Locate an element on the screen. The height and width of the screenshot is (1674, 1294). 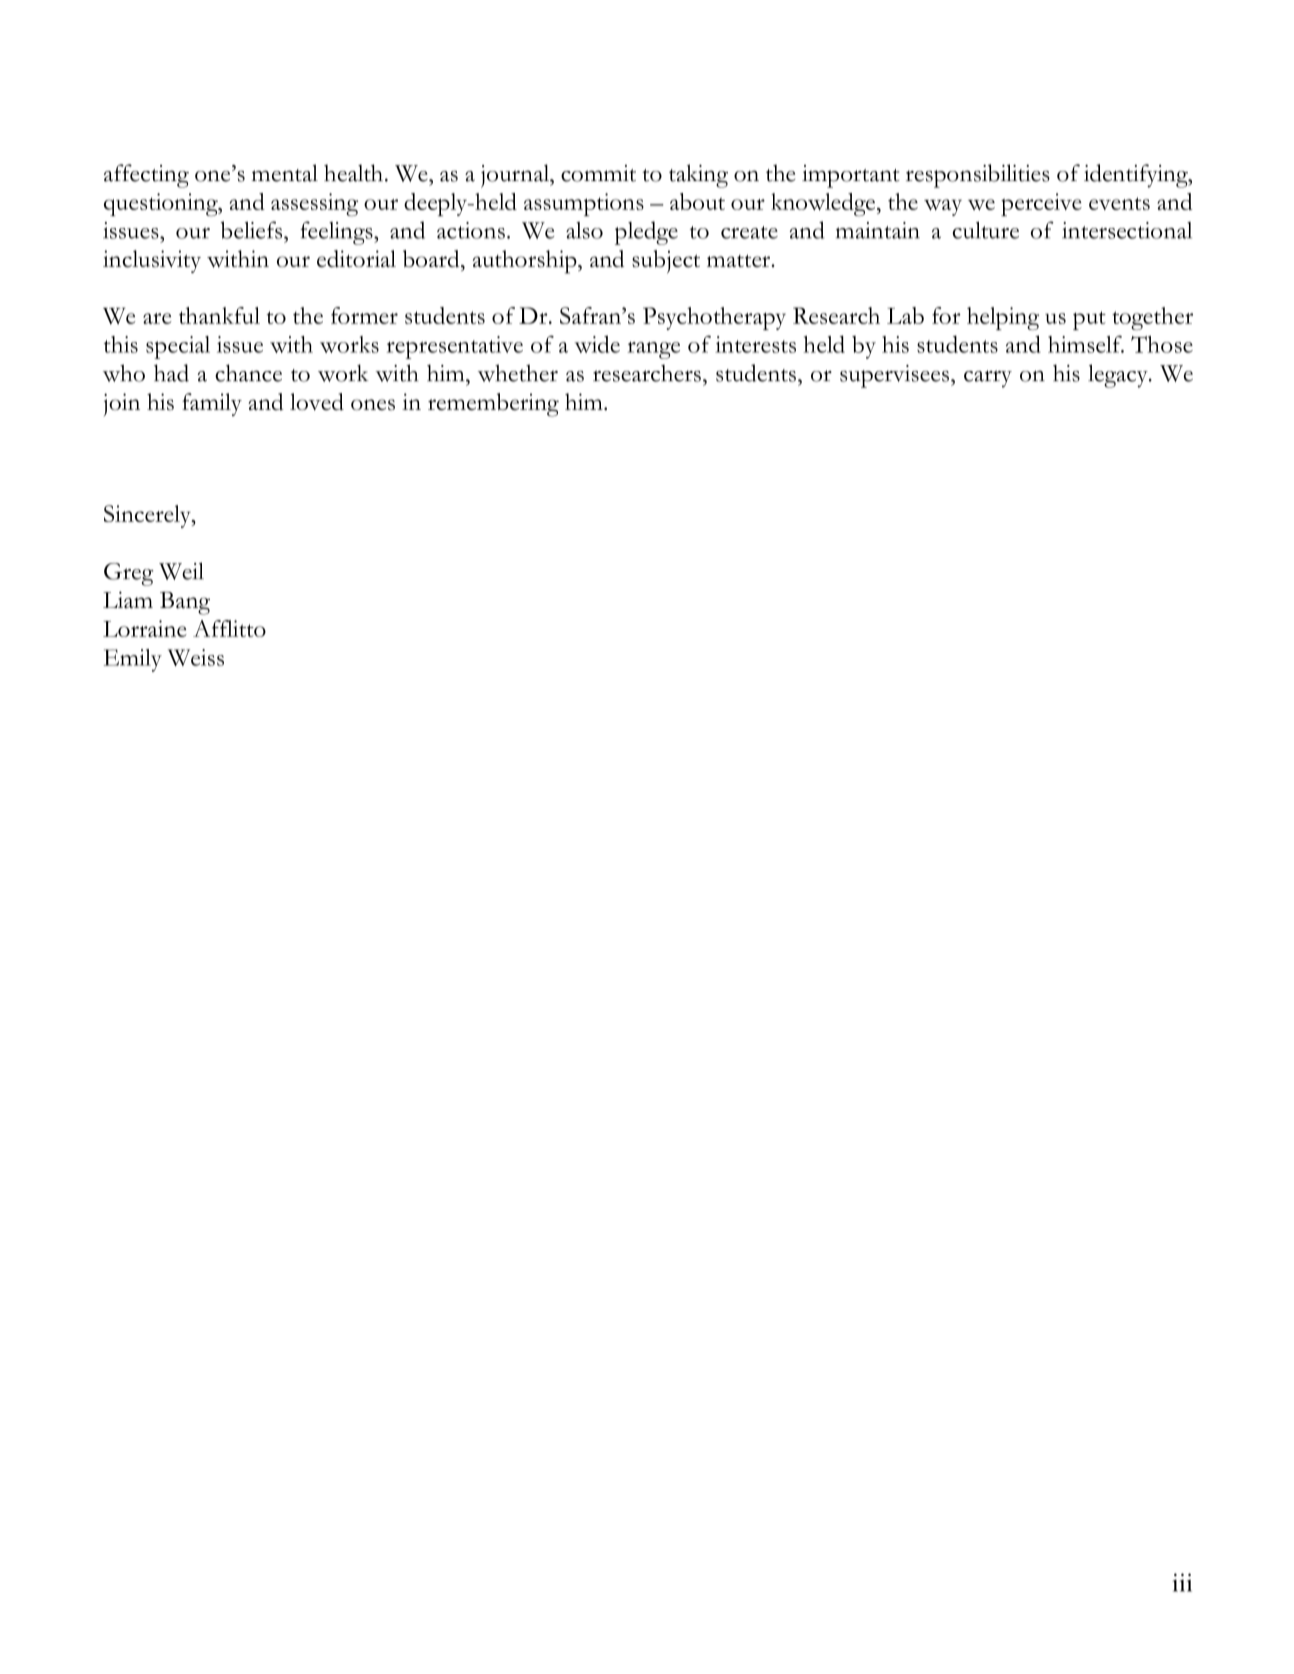
Weiss is located at coordinates (196, 657).
